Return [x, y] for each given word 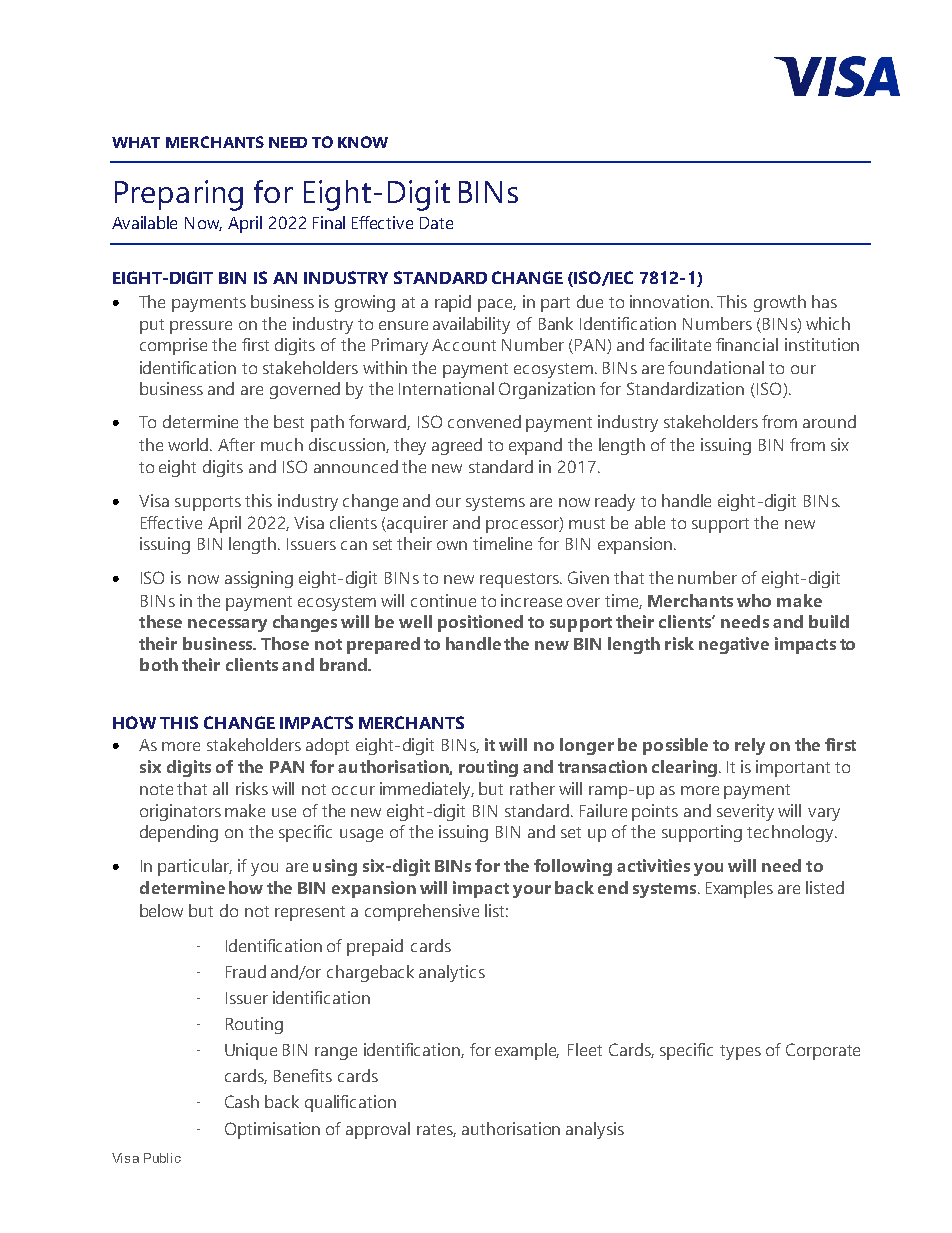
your [532, 891]
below [161, 910]
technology [791, 833]
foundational [716, 367]
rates [436, 1130]
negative [734, 645]
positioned [480, 623]
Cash [242, 1101]
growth [780, 303]
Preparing [179, 195]
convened [484, 421]
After [236, 444]
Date [436, 223]
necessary [227, 625]
